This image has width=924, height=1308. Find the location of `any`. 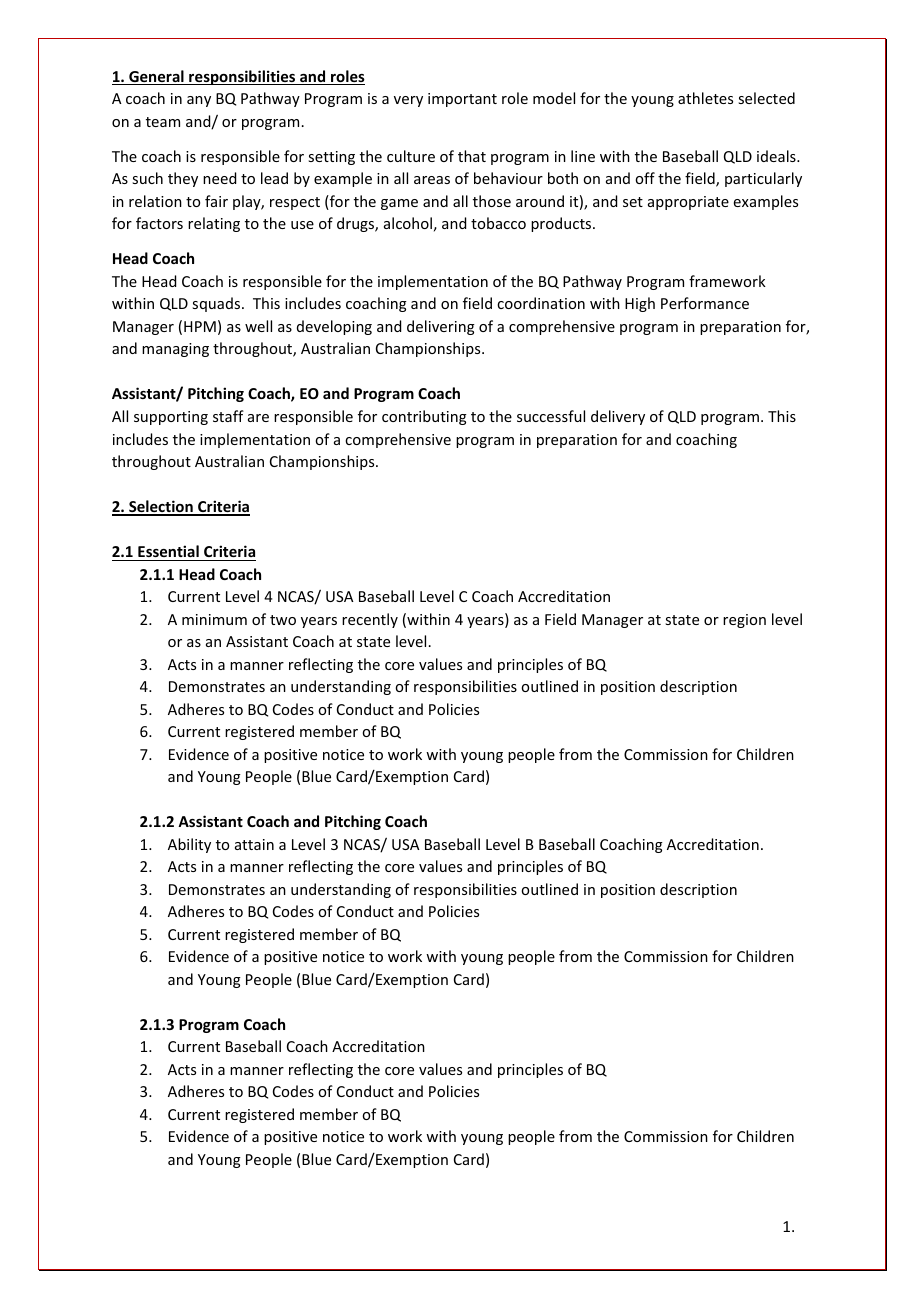

any is located at coordinates (199, 101).
